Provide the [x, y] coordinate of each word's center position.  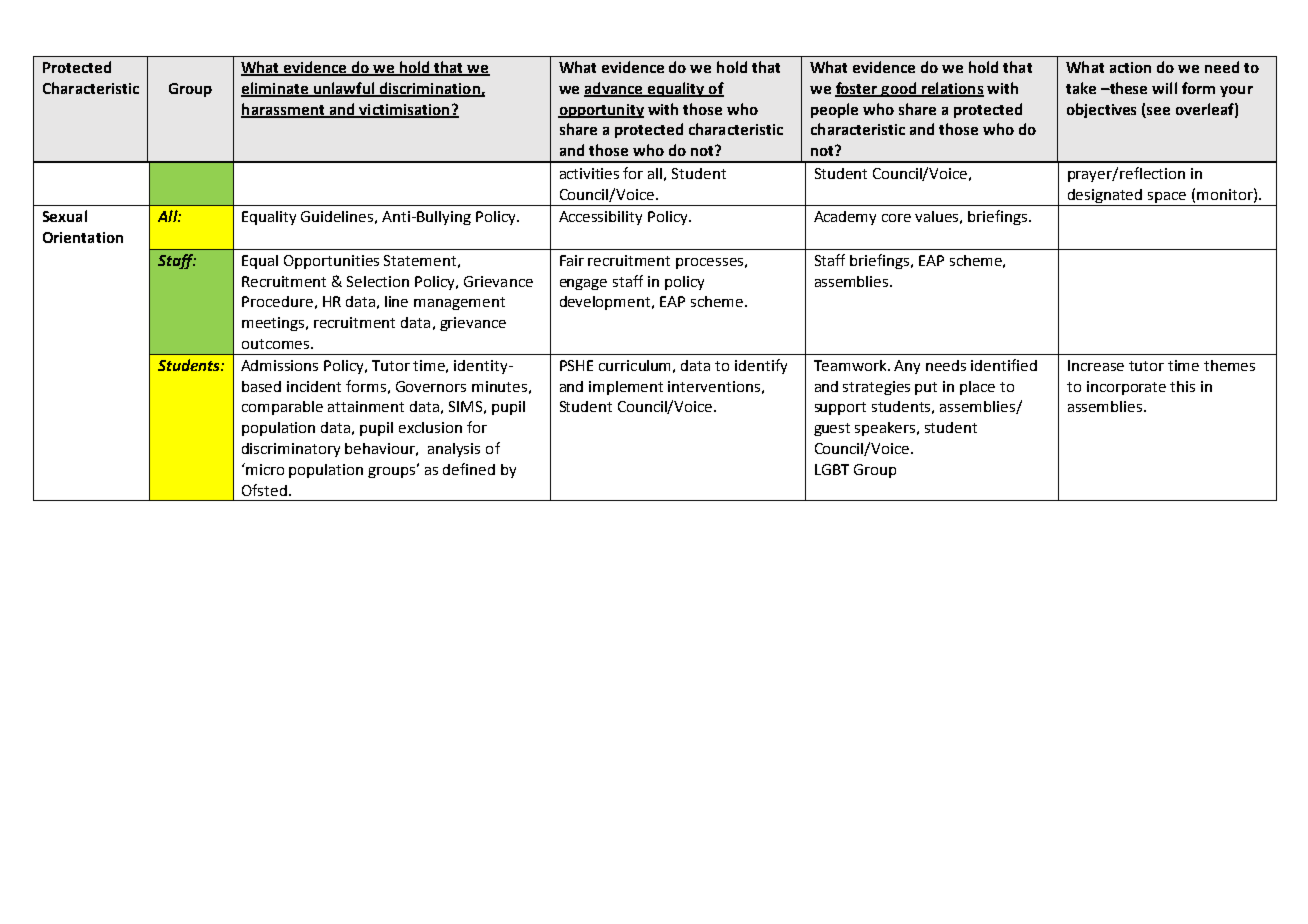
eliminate [276, 89]
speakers [887, 429]
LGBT [832, 469]
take [1081, 88]
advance [614, 89]
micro [265, 469]
